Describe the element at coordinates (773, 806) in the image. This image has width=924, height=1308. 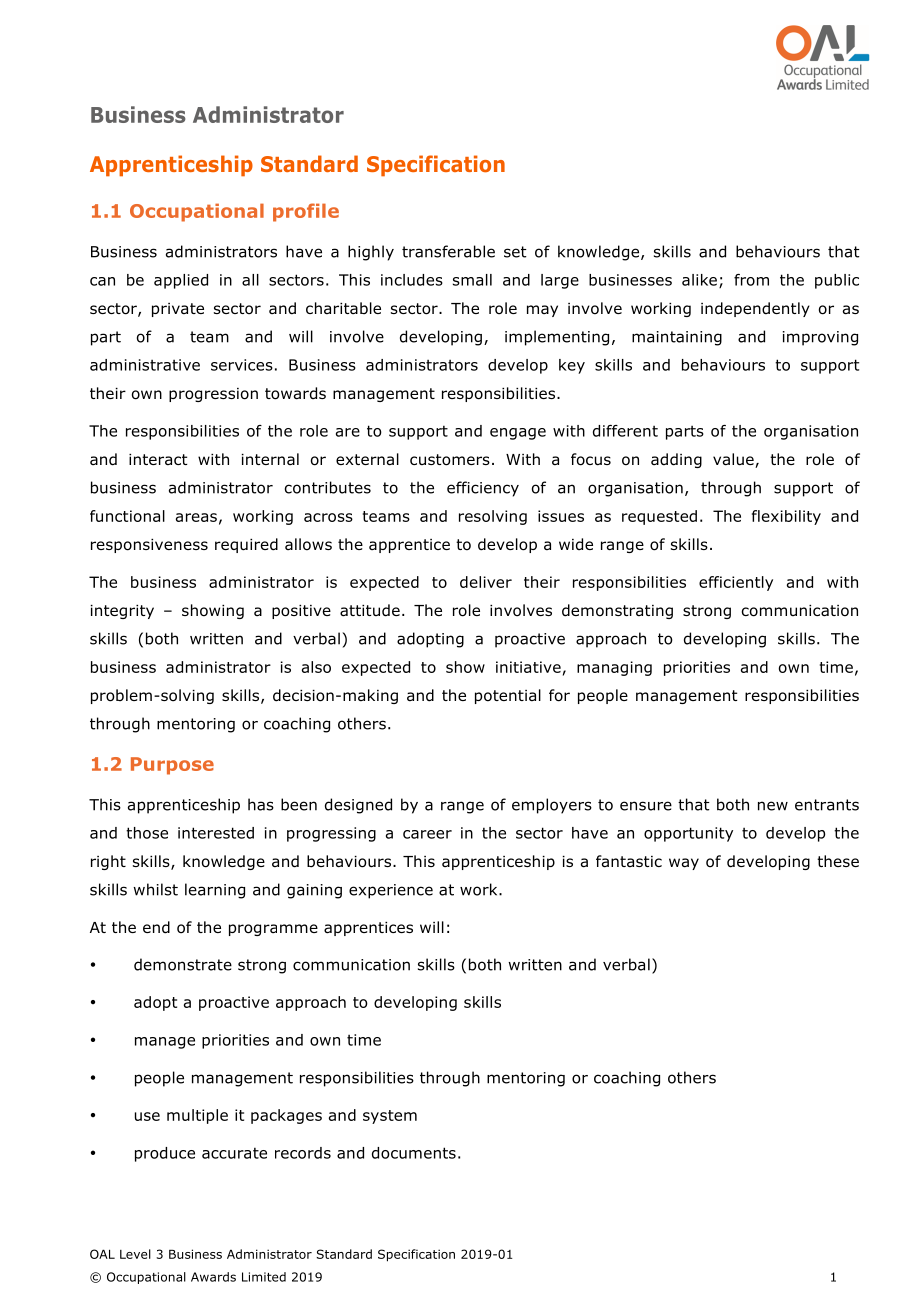
I see `new` at that location.
